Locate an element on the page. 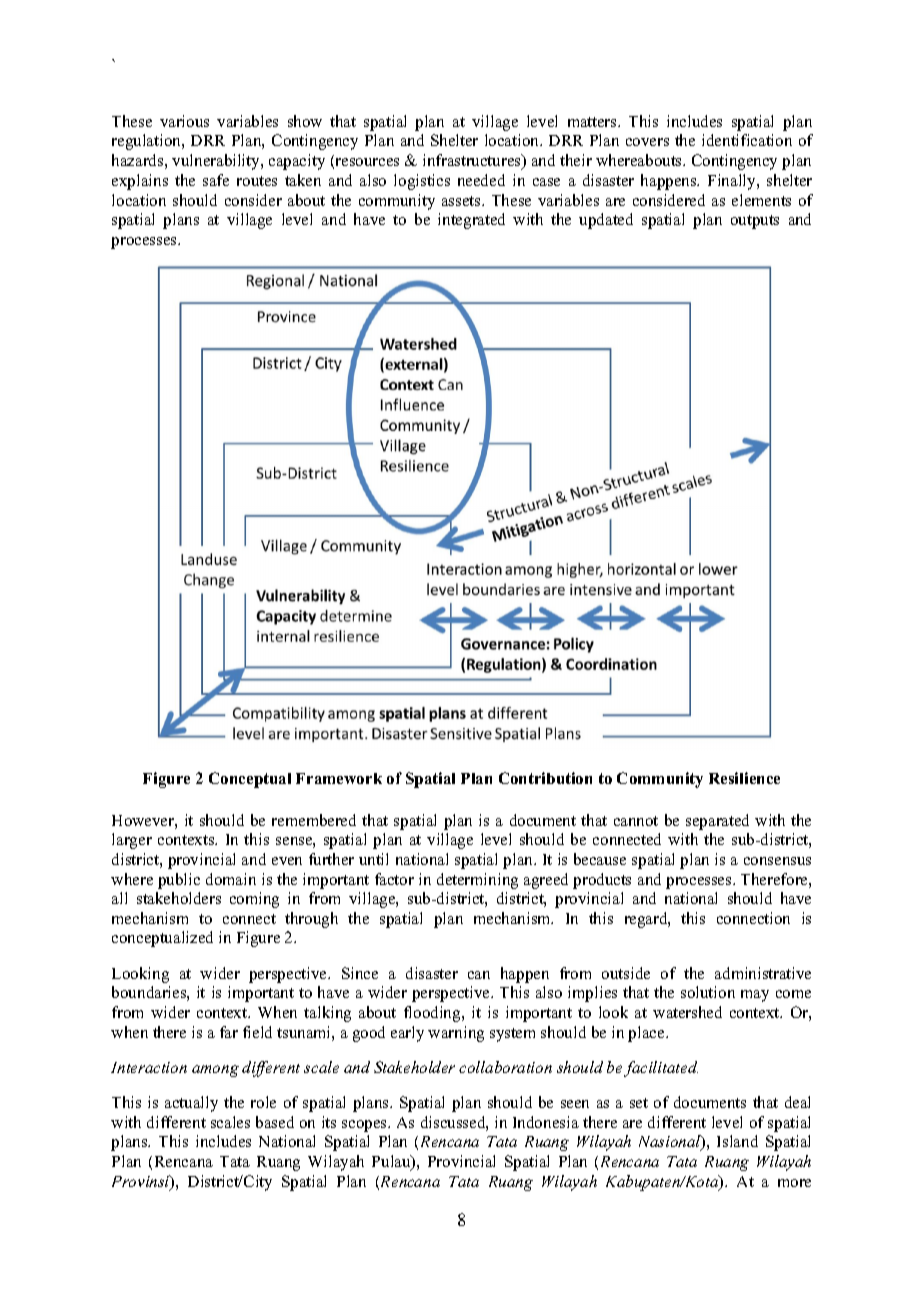 The height and width of the image is (1308, 924). infrastructures is located at coordinates (473, 161).
